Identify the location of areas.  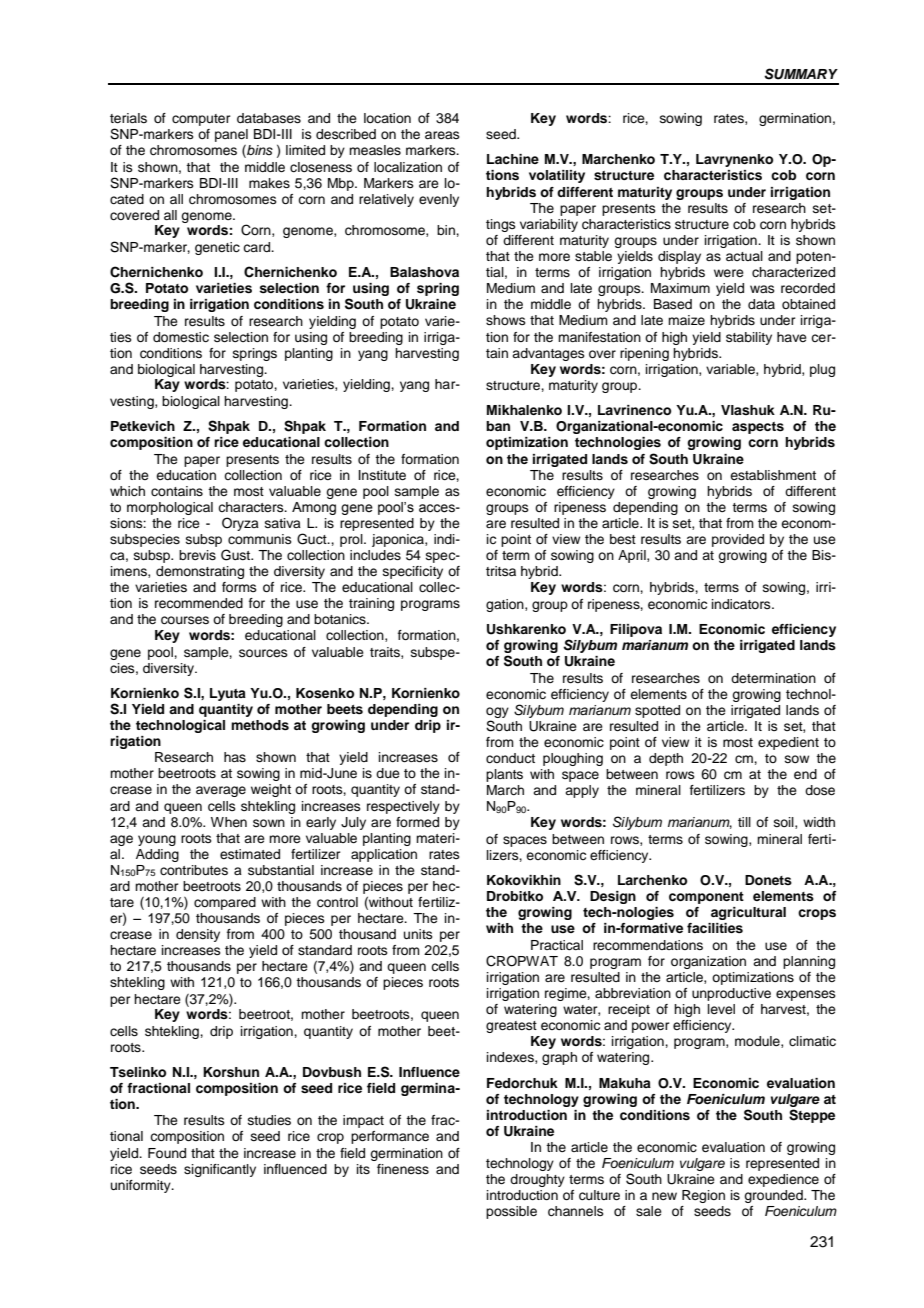
(442, 135).
